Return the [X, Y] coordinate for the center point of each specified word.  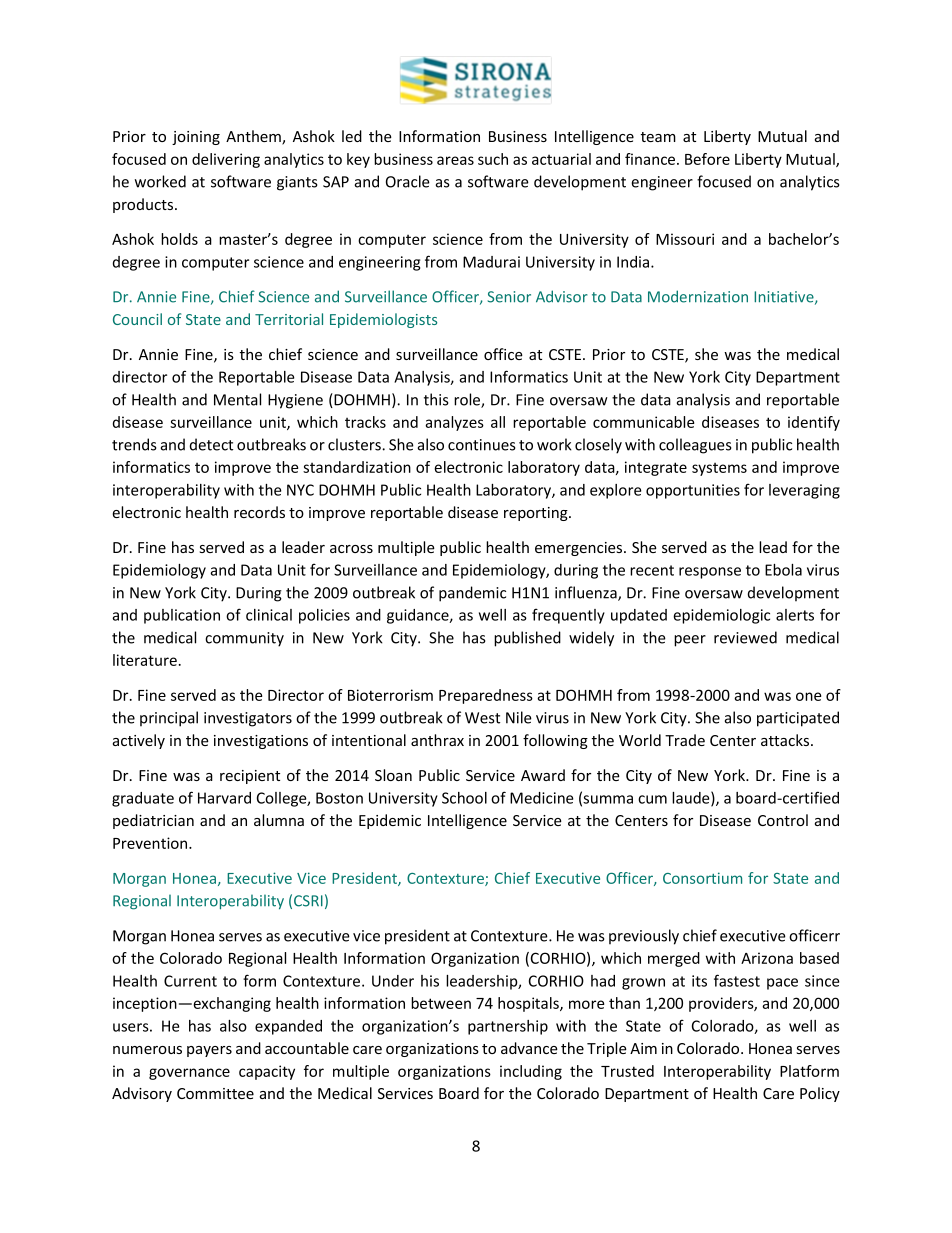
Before [707, 159]
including [531, 1072]
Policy [820, 1094]
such [493, 159]
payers [209, 1051]
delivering [226, 160]
